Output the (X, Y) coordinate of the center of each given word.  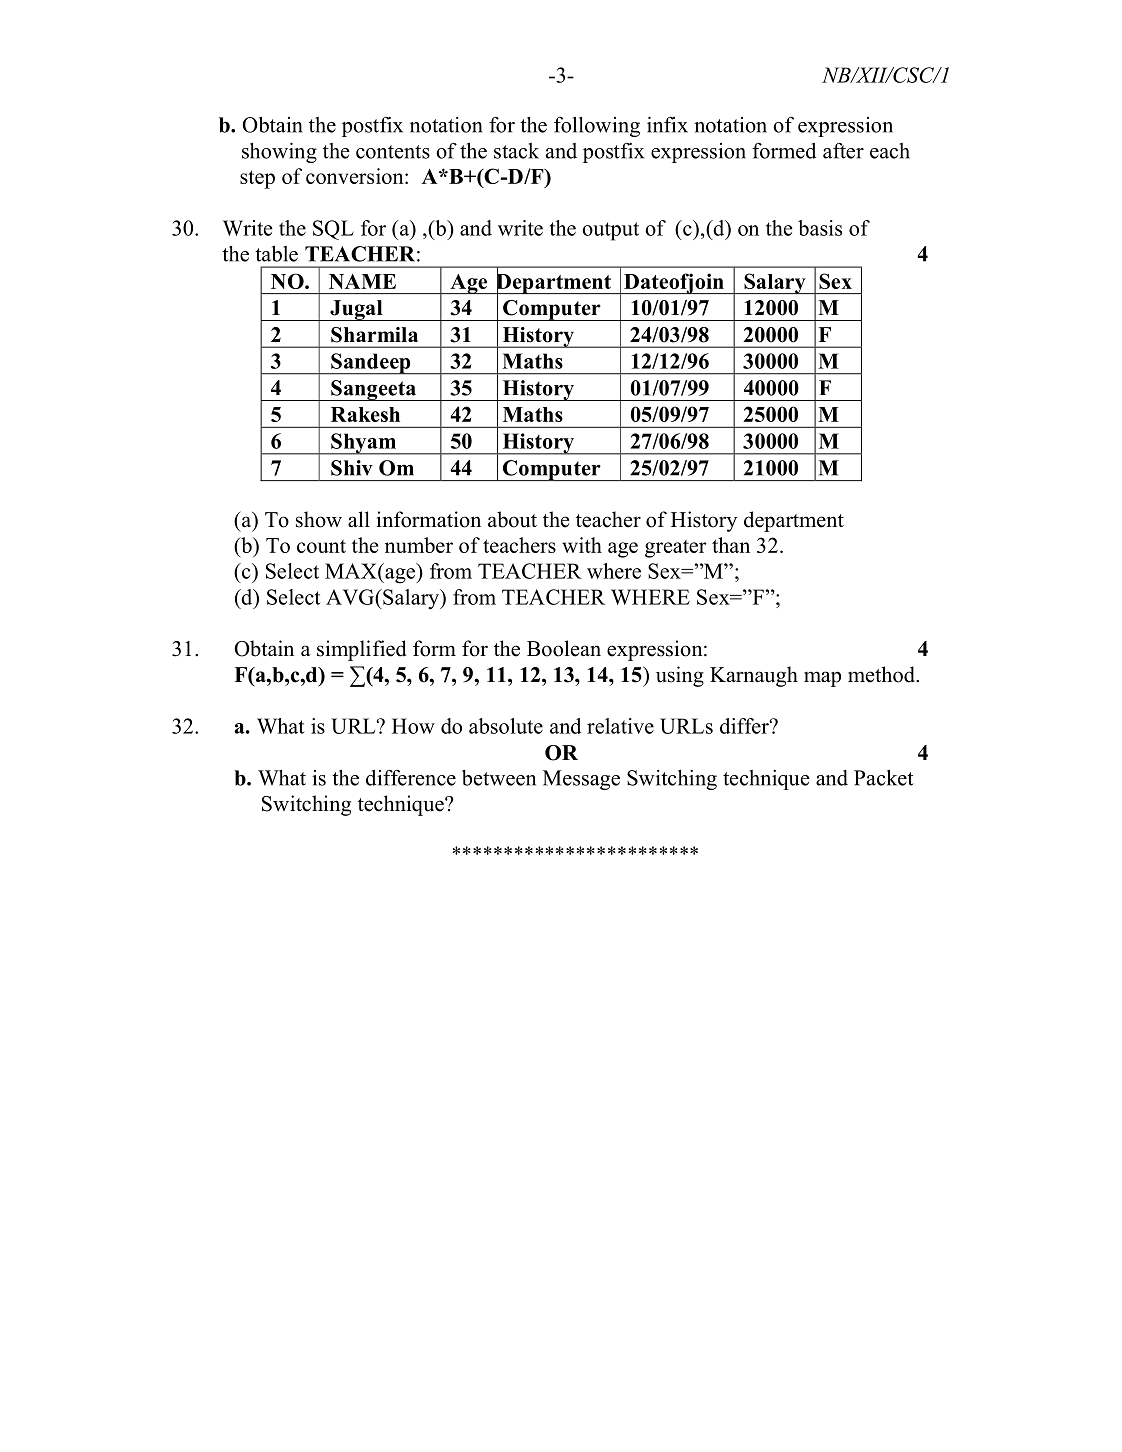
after (843, 150)
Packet (884, 777)
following (597, 127)
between (499, 778)
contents (393, 152)
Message (581, 780)
